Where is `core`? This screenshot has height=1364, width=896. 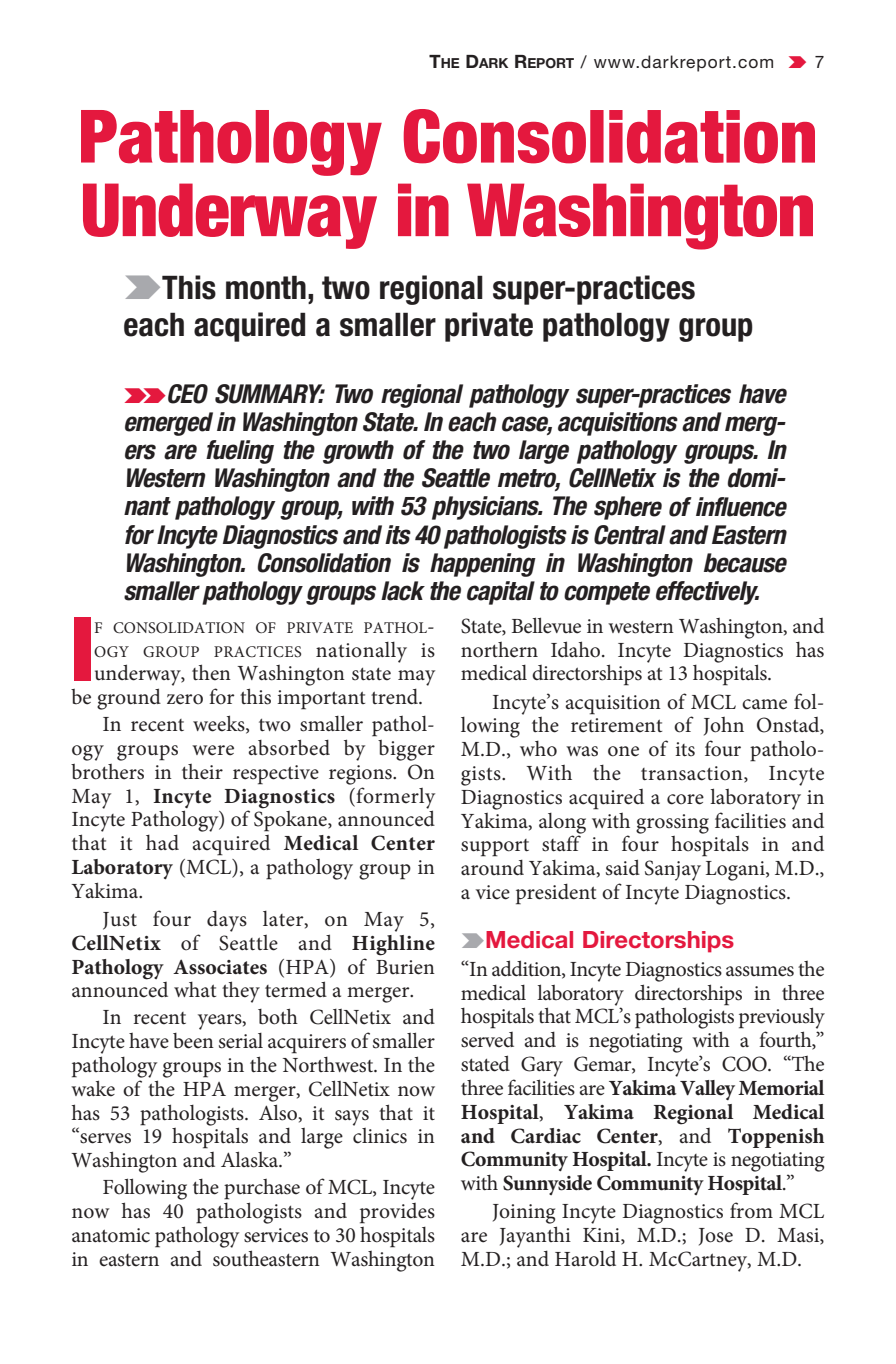
core is located at coordinates (685, 799).
